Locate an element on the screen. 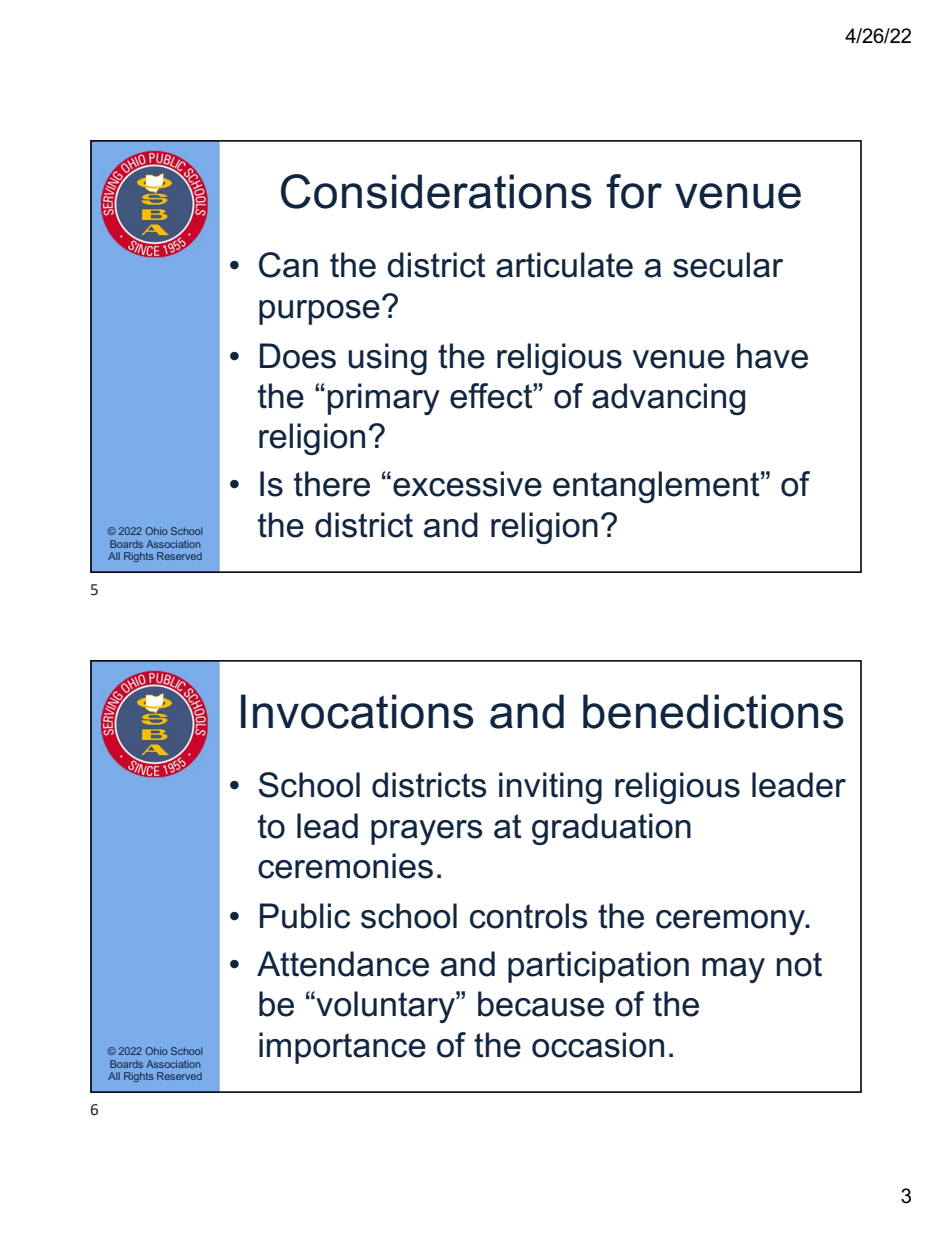 This screenshot has width=952, height=1233. secular is located at coordinates (728, 265).
